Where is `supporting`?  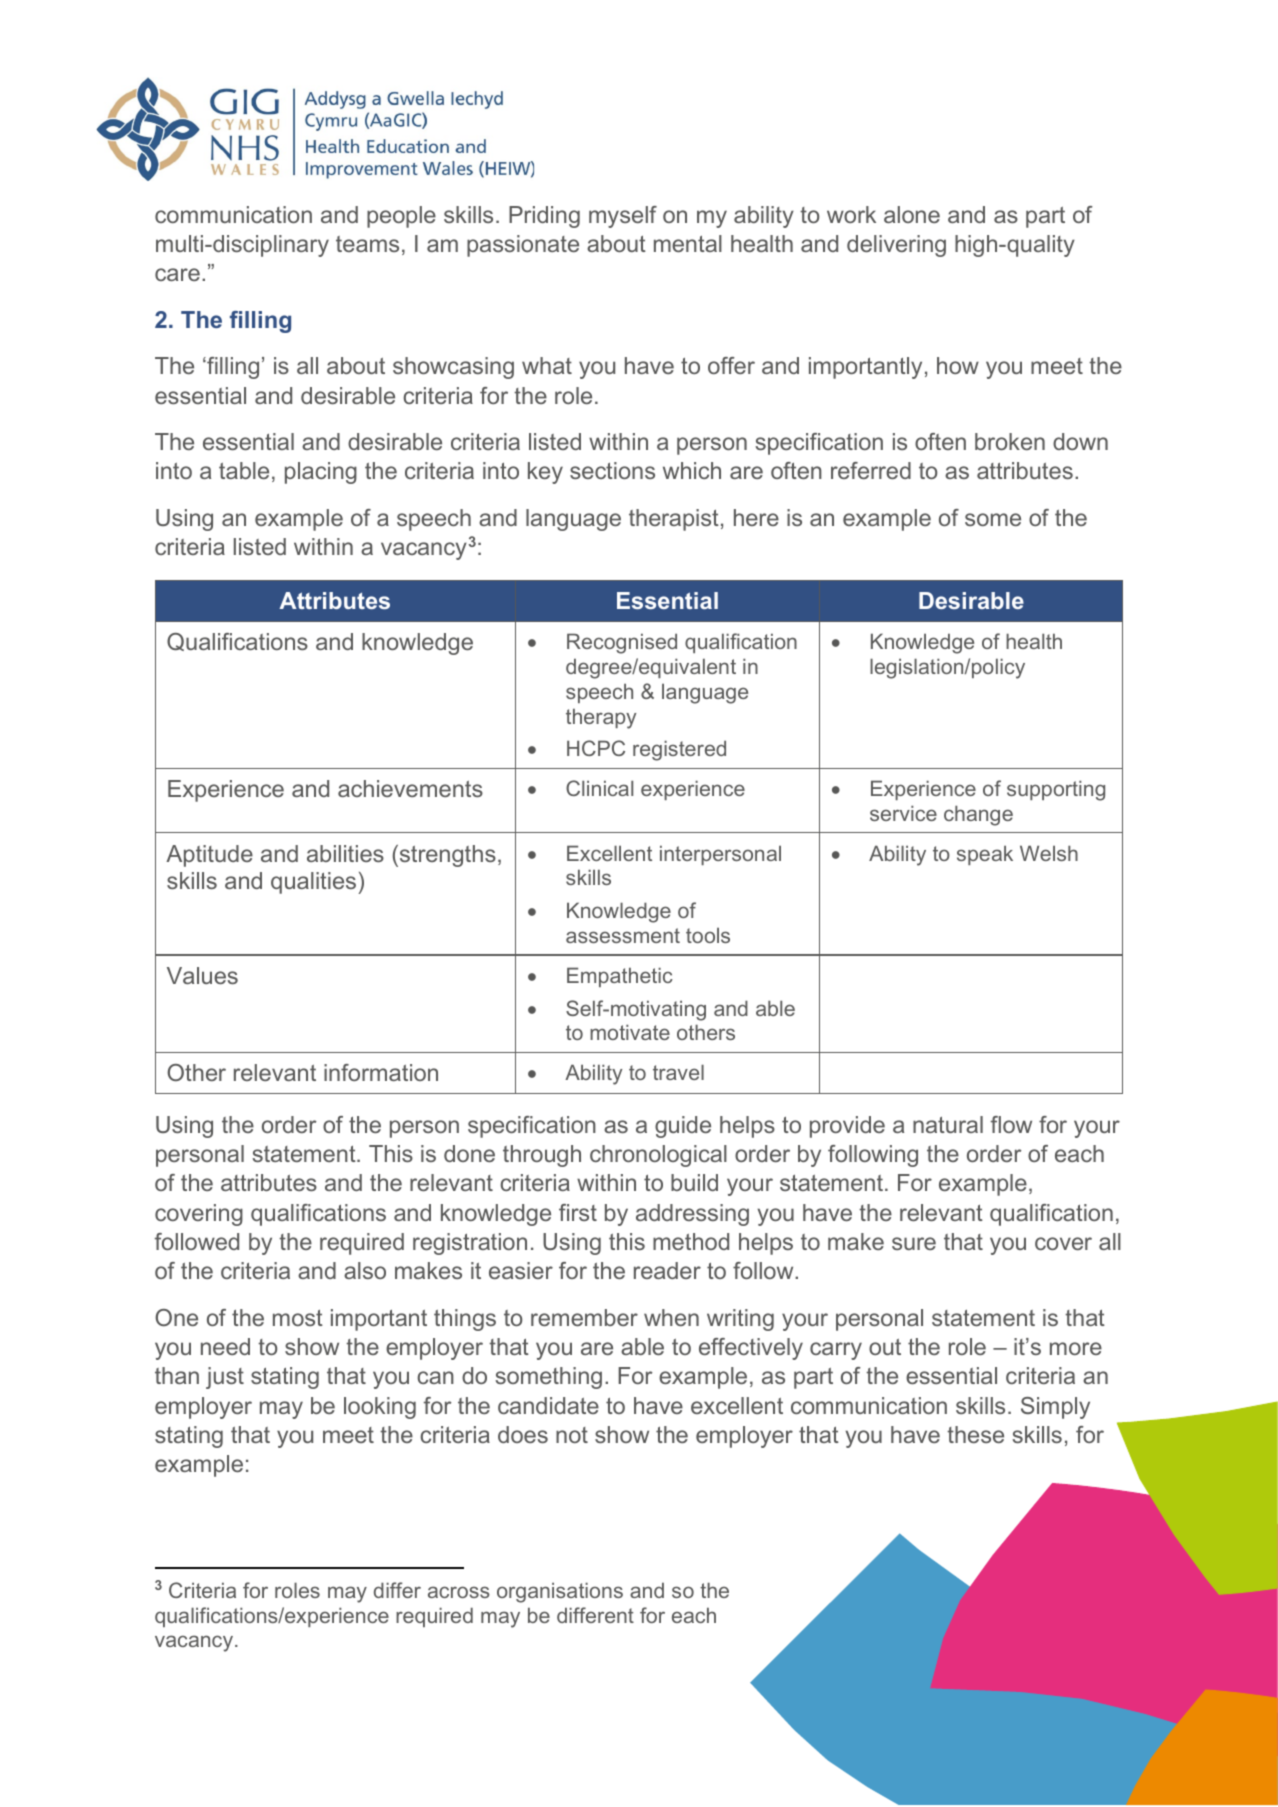
supporting is located at coordinates (1056, 790).
